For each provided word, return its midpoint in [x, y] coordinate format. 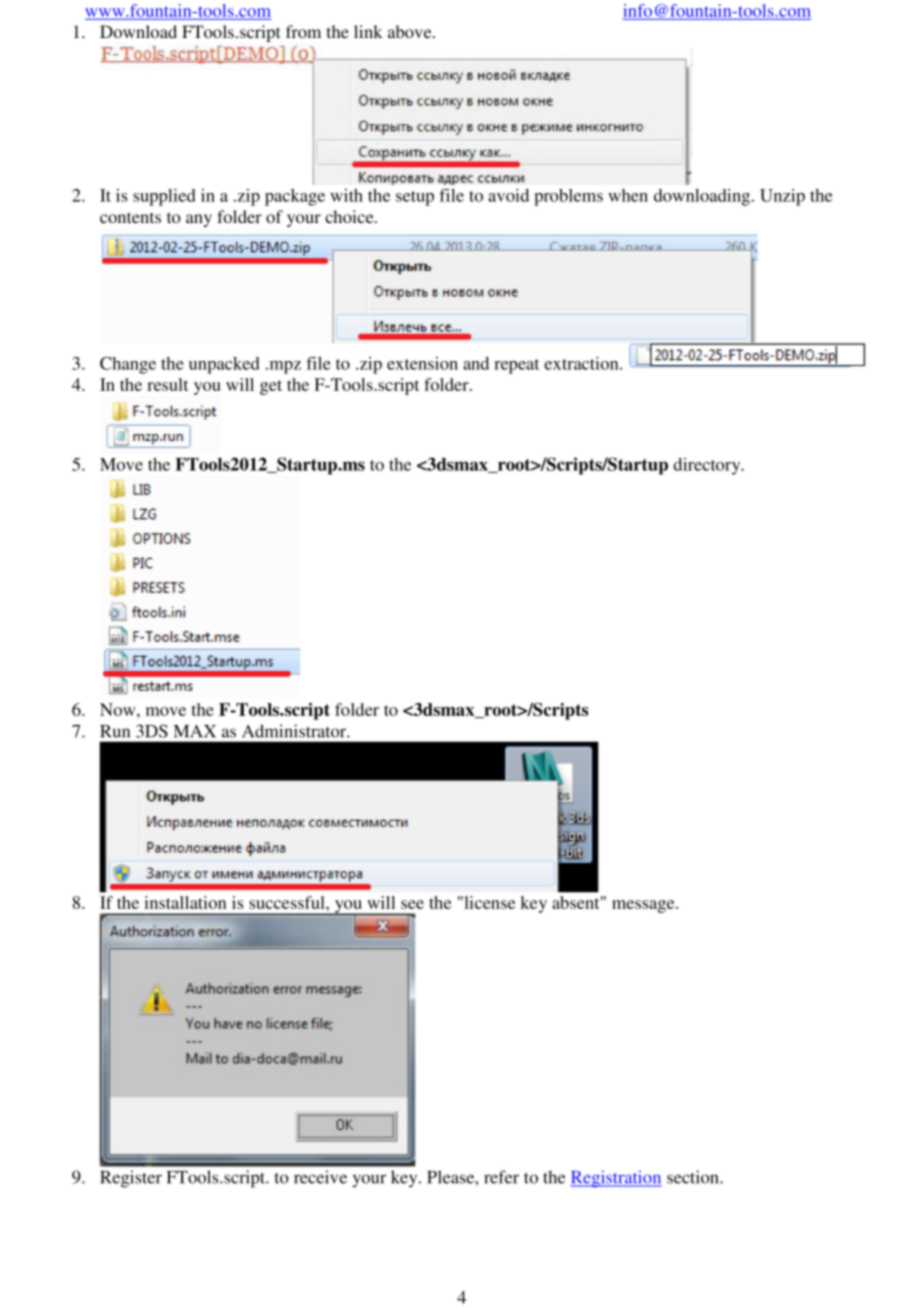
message [644, 906]
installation [185, 902]
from [303, 31]
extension [422, 363]
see [412, 904]
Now [119, 709]
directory [708, 466]
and [476, 363]
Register [131, 1179]
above [411, 31]
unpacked [224, 365]
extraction [582, 363]
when [628, 195]
